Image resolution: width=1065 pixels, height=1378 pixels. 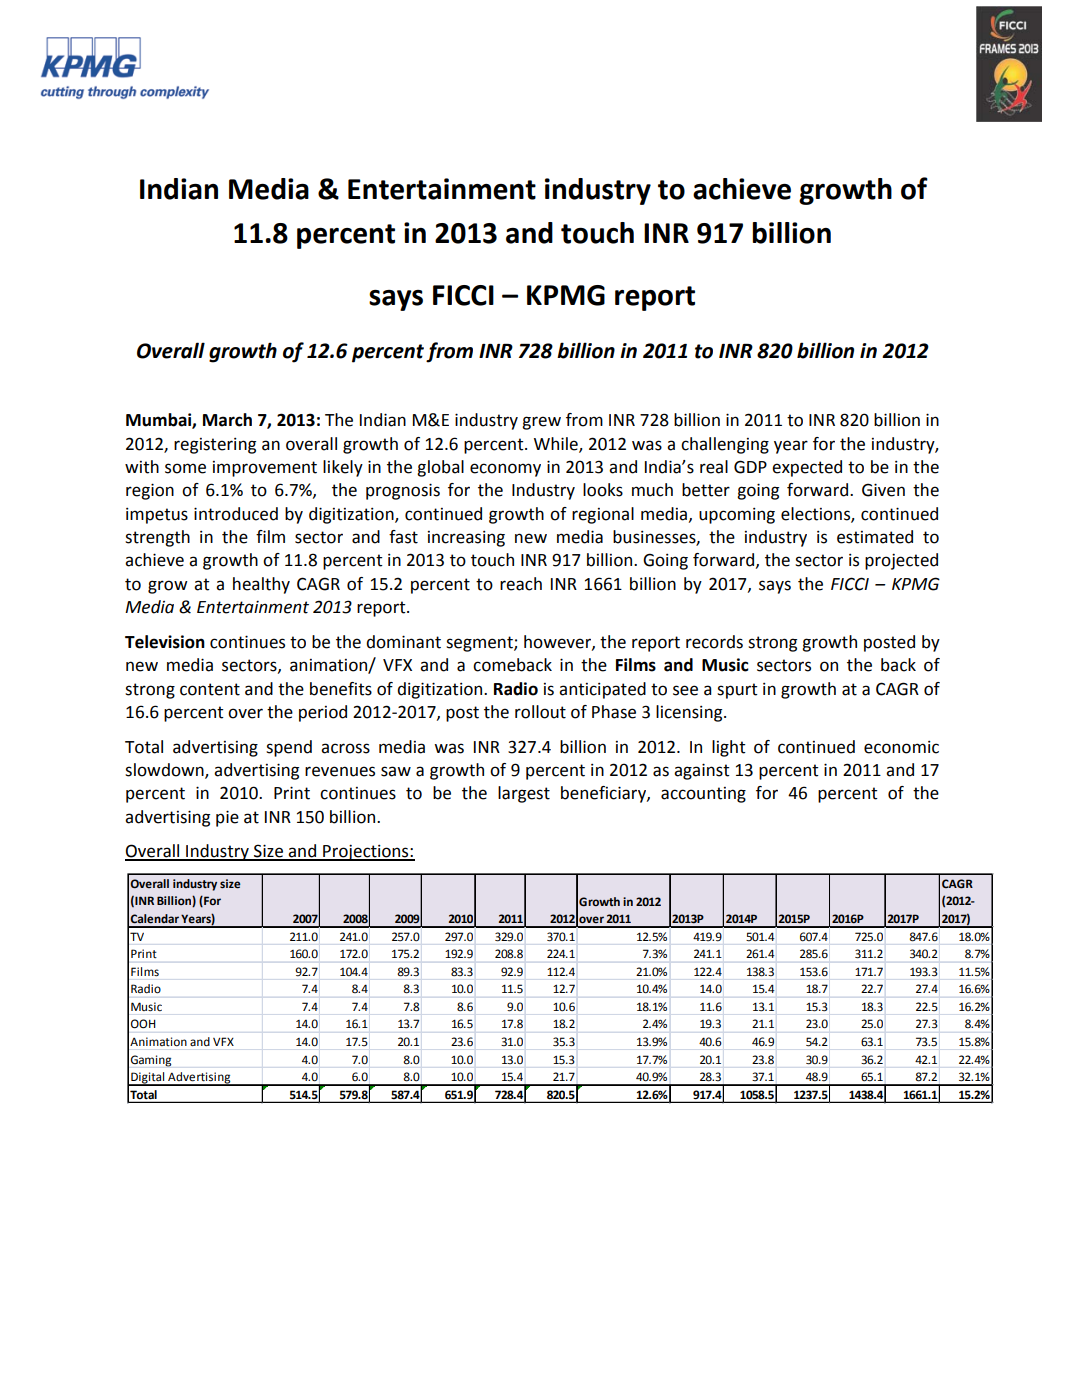 I want to click on light, so click(x=729, y=748).
